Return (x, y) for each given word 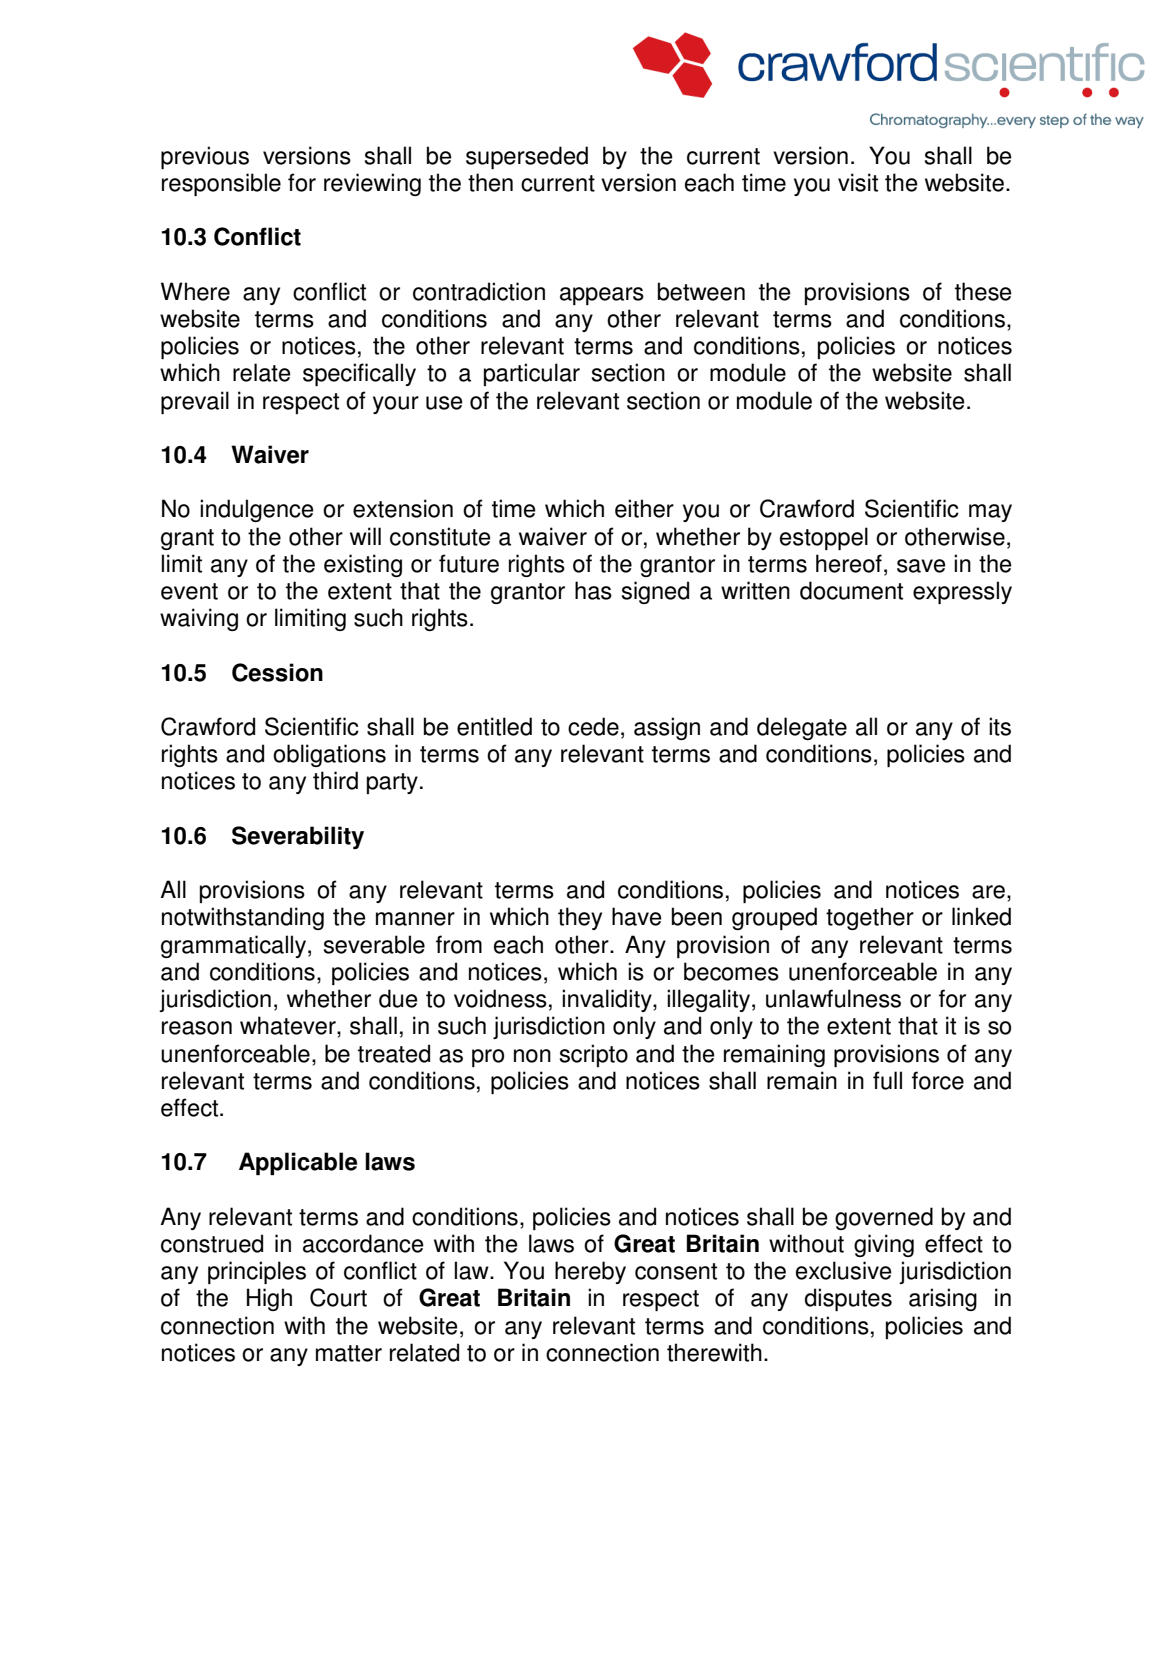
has (593, 590)
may (990, 513)
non (532, 1056)
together (870, 918)
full (887, 1080)
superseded (527, 157)
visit (858, 182)
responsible (221, 184)
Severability (298, 837)
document (851, 590)
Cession (277, 672)
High (269, 1299)
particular (532, 374)
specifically (359, 374)
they (580, 918)
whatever (289, 1025)
